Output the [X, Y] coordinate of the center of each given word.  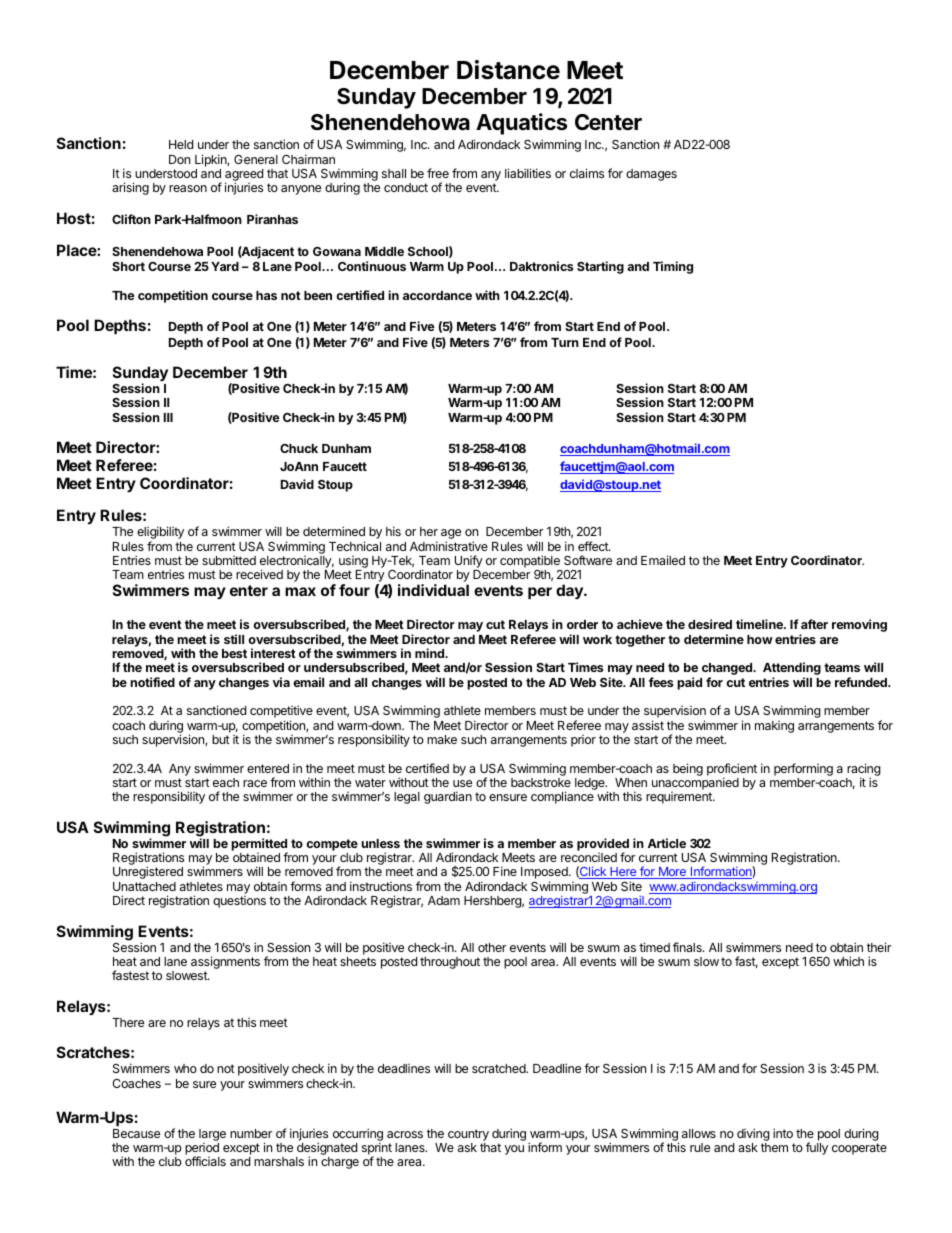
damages [651, 175]
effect [594, 546]
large [212, 1135]
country [468, 1135]
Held [181, 144]
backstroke [541, 782]
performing [803, 769]
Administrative [449, 546]
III [168, 417]
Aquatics [521, 124]
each [226, 782]
